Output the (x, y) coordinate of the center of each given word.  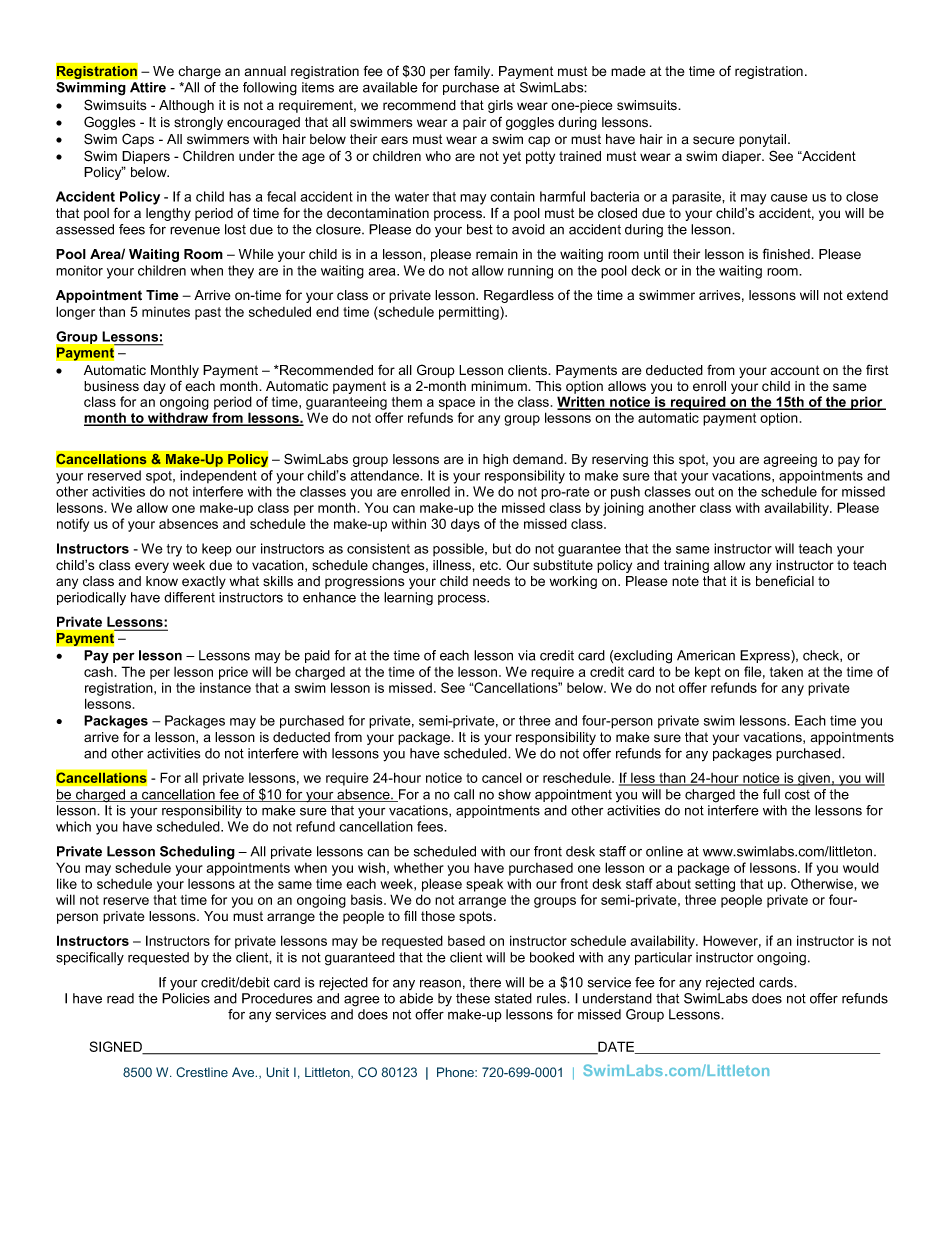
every (152, 567)
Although (186, 106)
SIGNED (117, 1047)
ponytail (764, 140)
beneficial (785, 581)
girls (500, 106)
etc (490, 565)
